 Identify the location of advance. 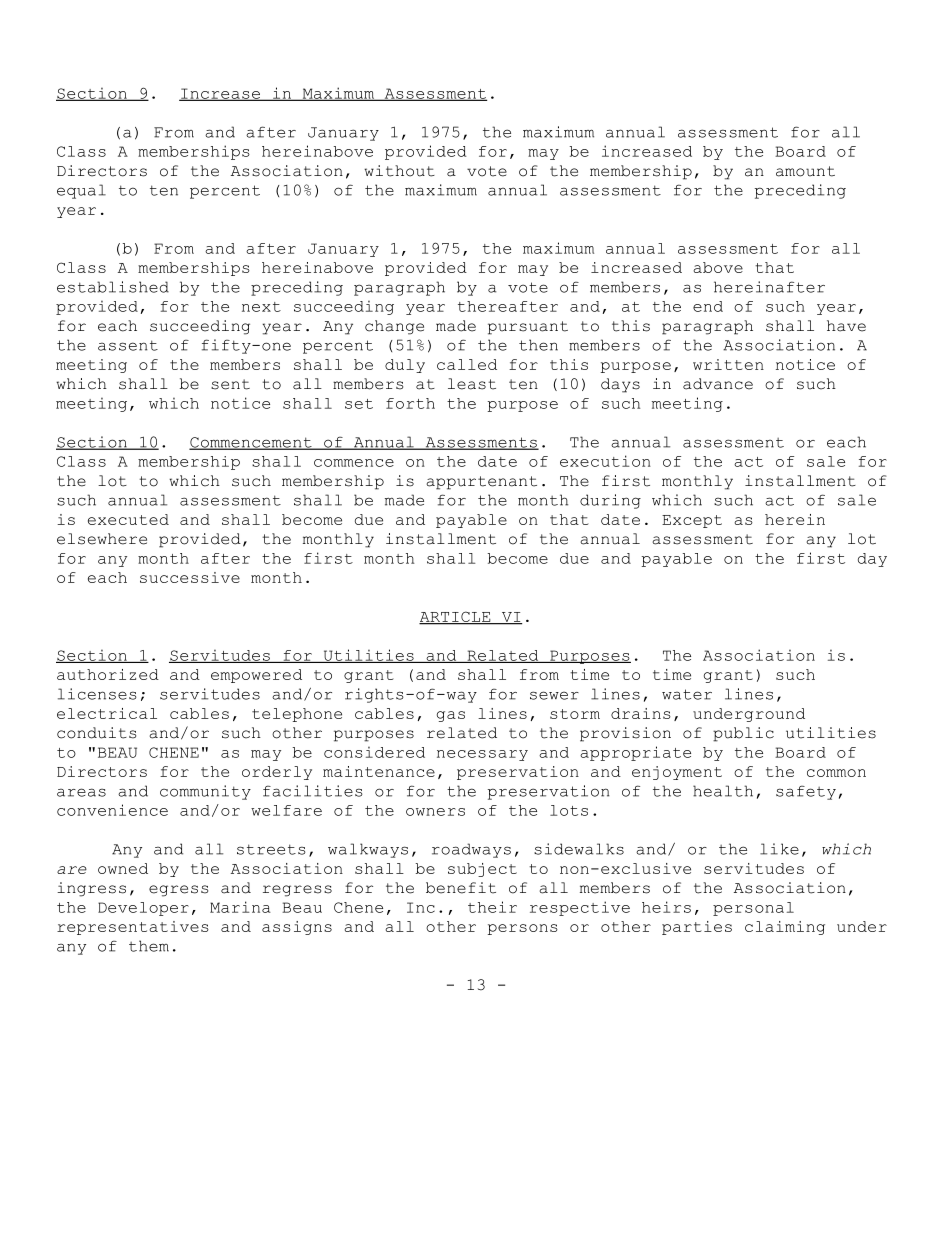
(718, 384).
